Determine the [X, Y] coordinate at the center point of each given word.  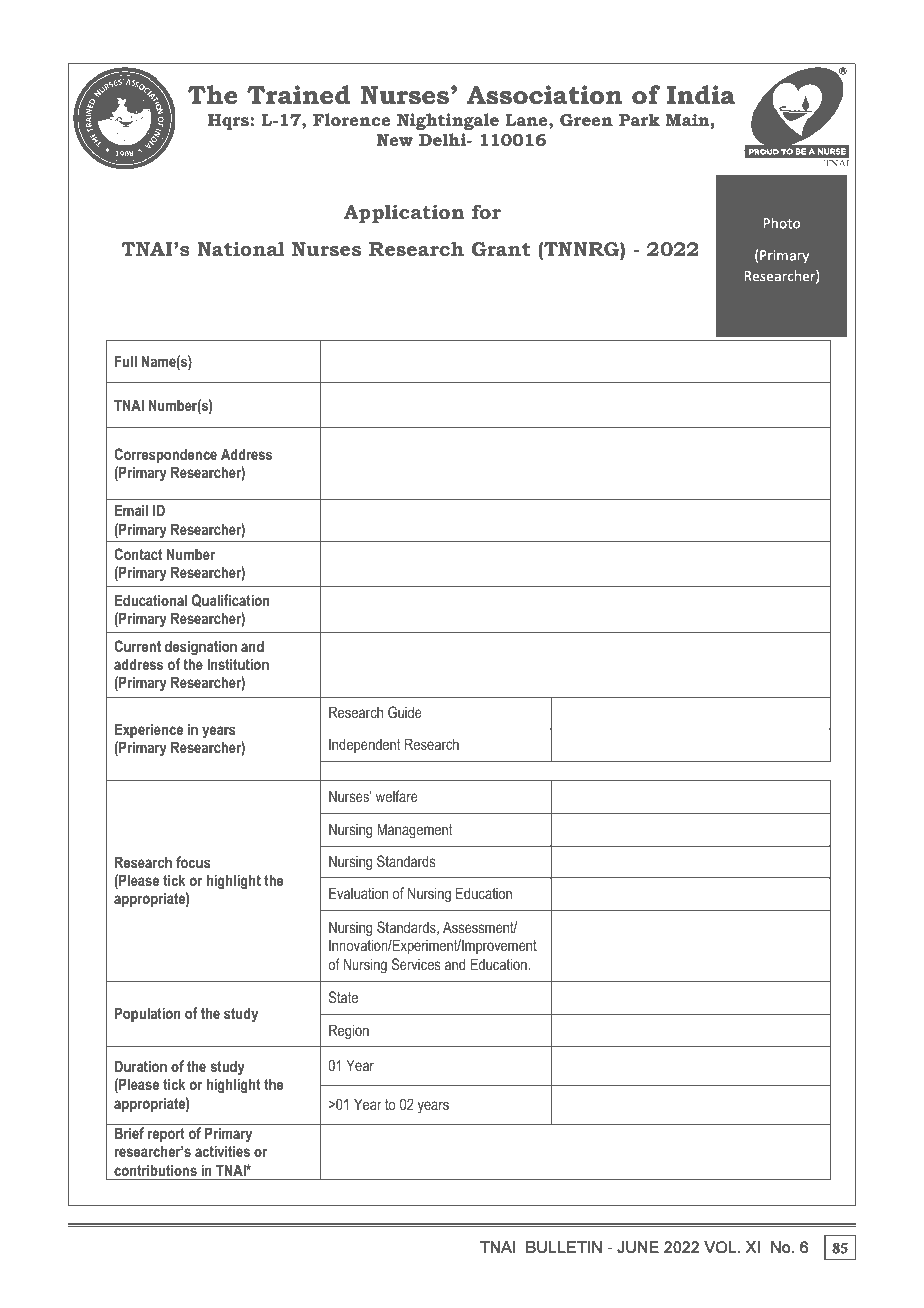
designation [201, 648]
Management [415, 831]
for [486, 211]
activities [222, 1151]
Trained [299, 95]
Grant [501, 249]
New [395, 140]
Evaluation [358, 893]
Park [639, 119]
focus [193, 862]
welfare [397, 796]
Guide [405, 712]
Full [126, 361]
